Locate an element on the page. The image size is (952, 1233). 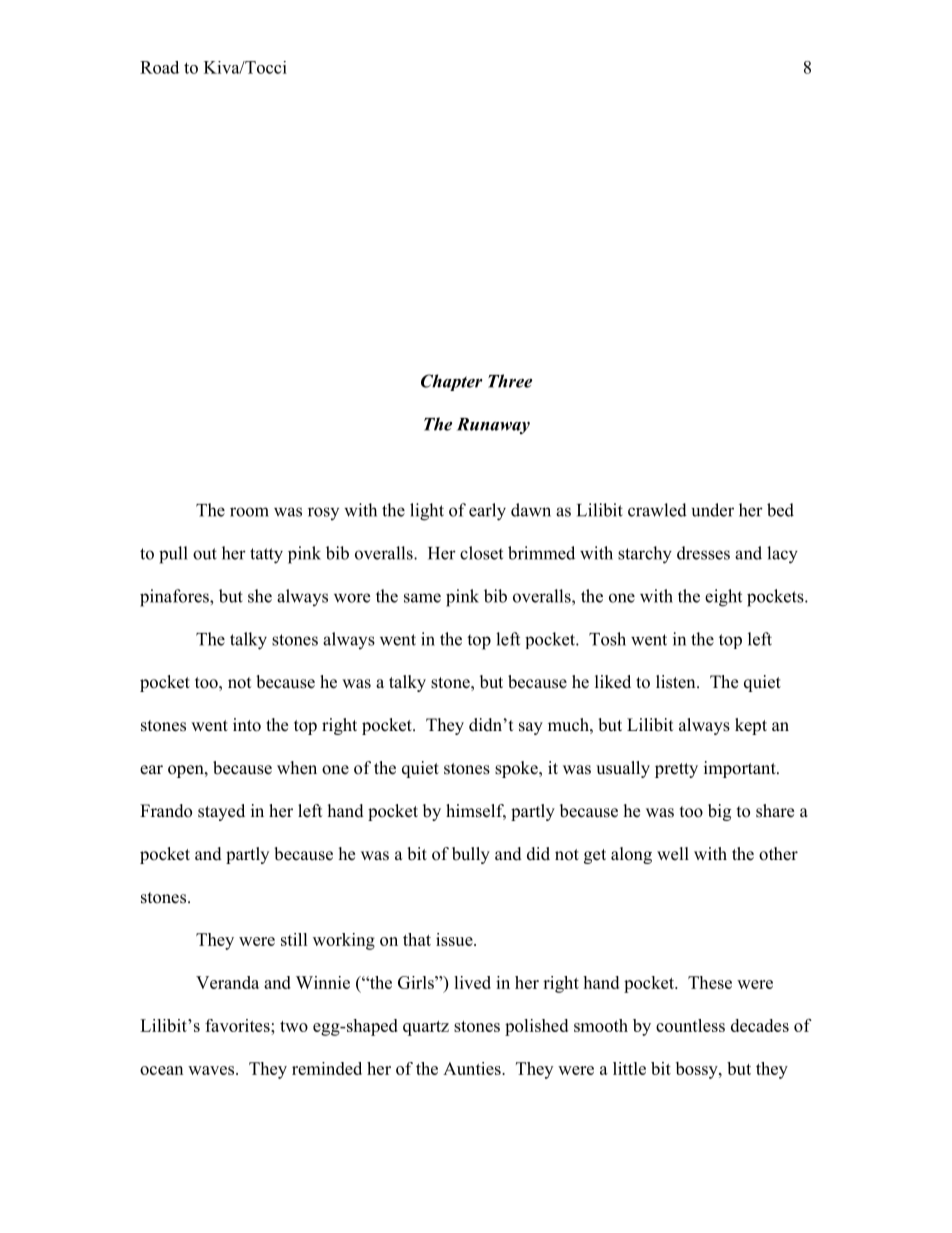
Aunties is located at coordinates (473, 1068).
